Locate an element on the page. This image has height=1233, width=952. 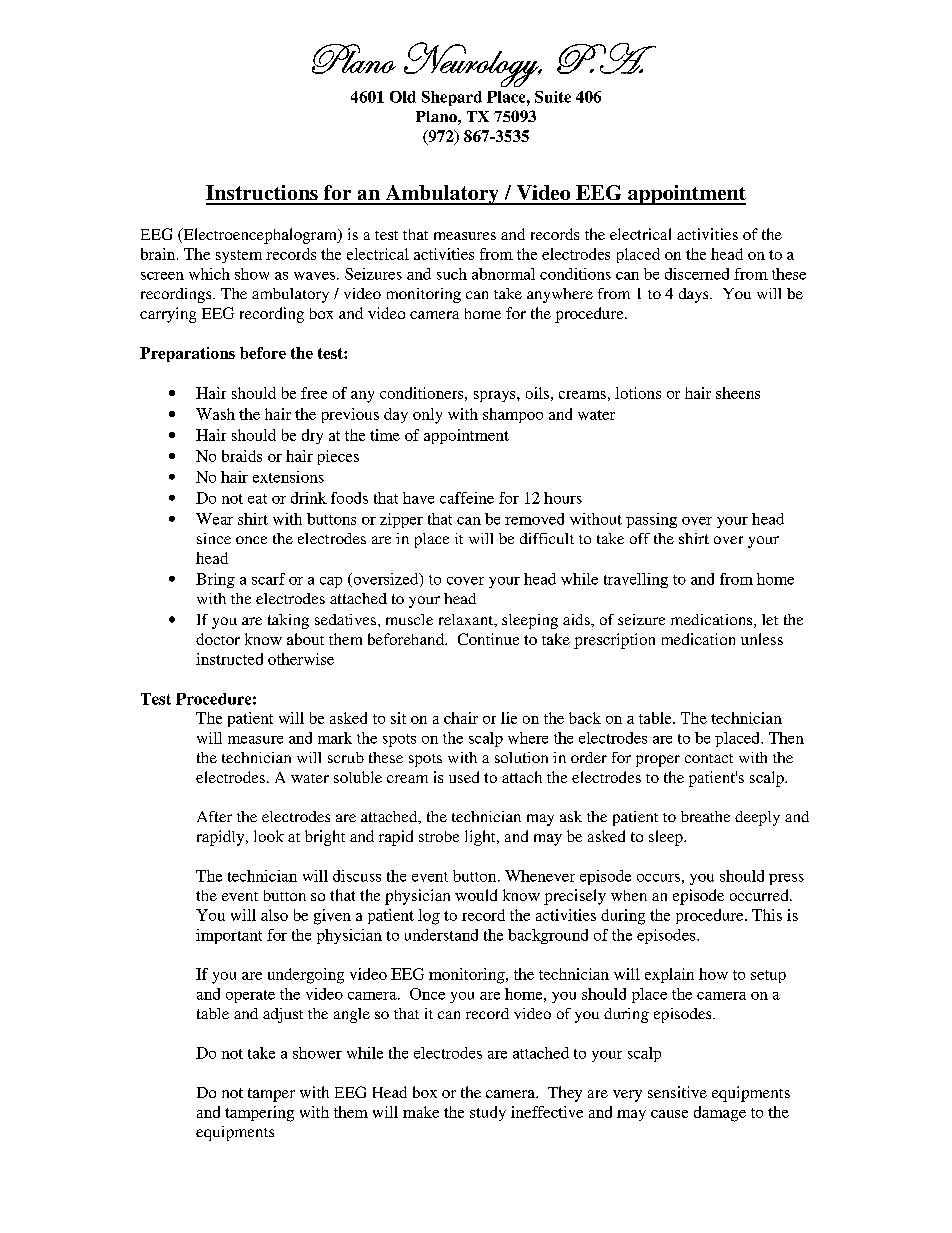
Shepard is located at coordinates (452, 98).
